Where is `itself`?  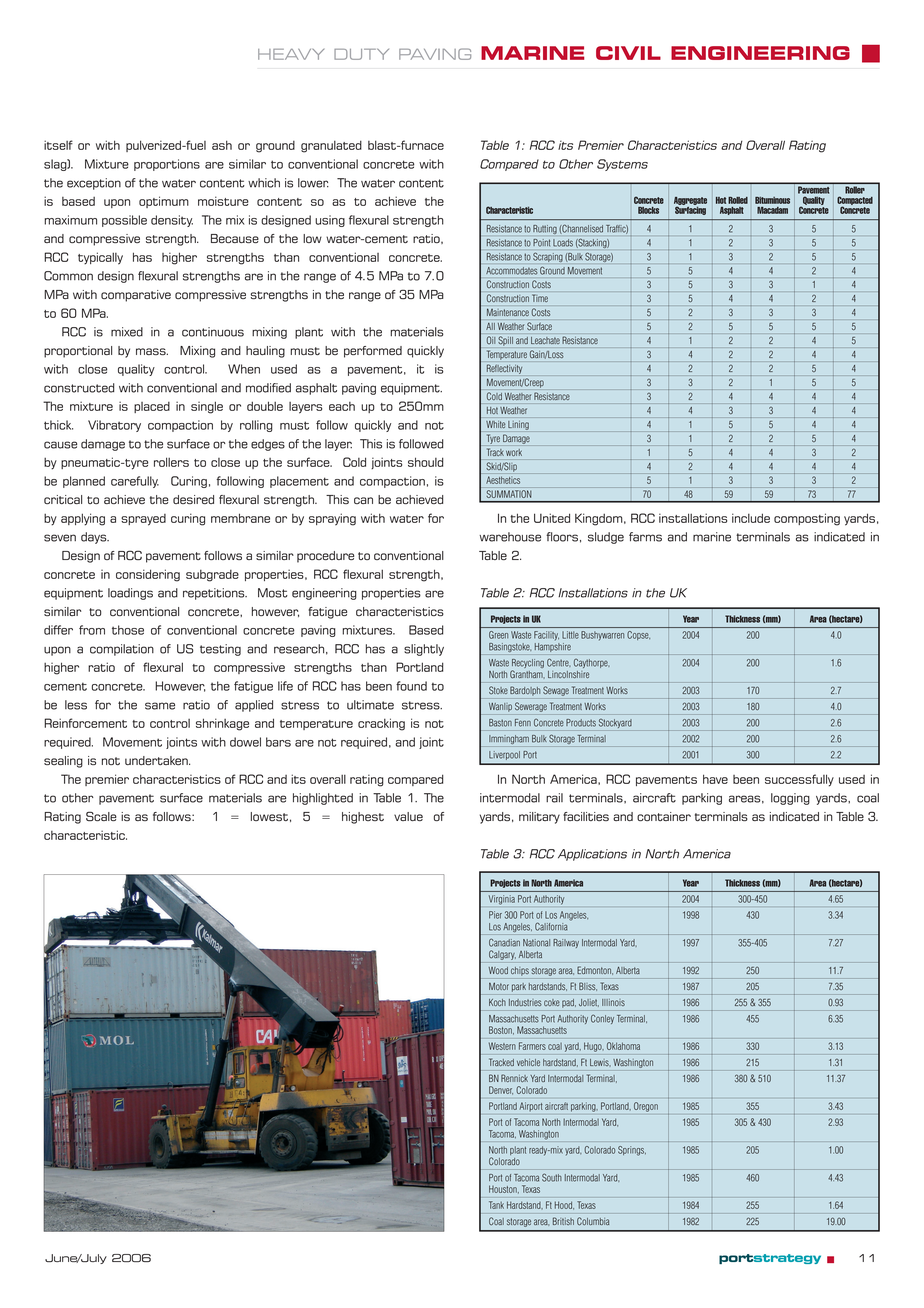 itself is located at coordinates (58, 145).
